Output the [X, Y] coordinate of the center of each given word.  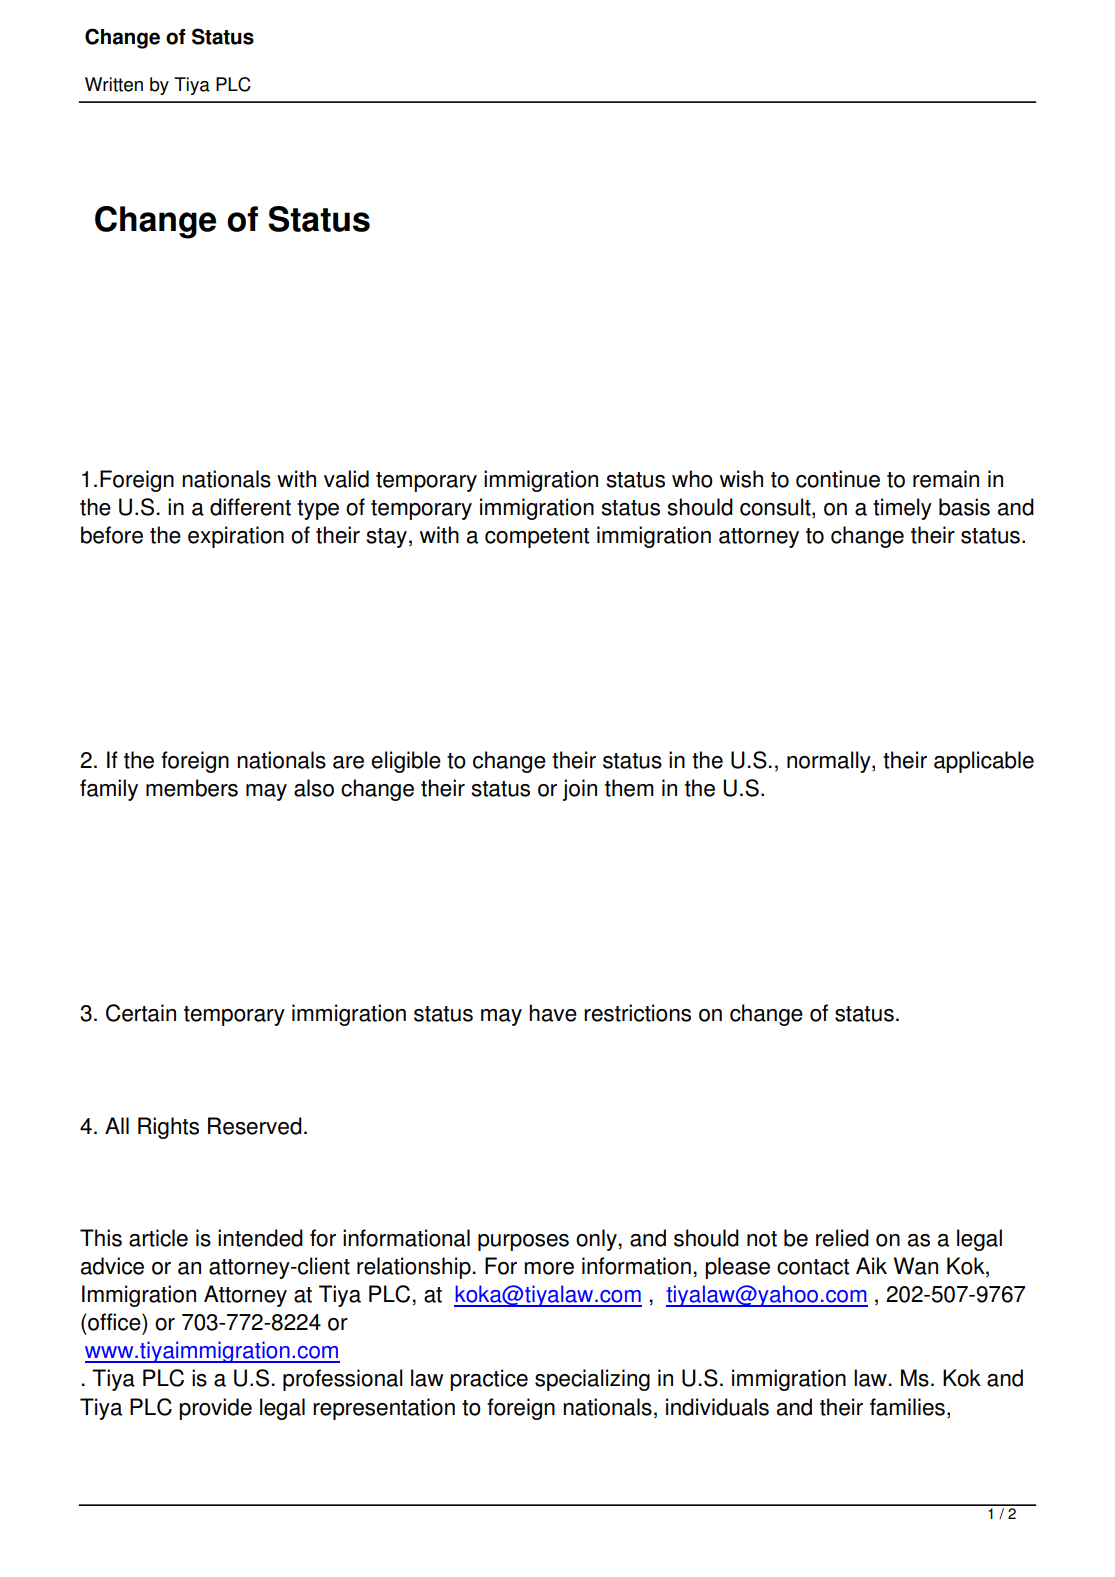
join [580, 790]
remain [946, 479]
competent [537, 538]
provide [215, 1409]
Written [114, 84]
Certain [141, 1013]
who [692, 479]
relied [842, 1238]
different [250, 507]
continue [838, 479]
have [553, 1013]
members [192, 788]
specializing [592, 1380]
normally [830, 762]
